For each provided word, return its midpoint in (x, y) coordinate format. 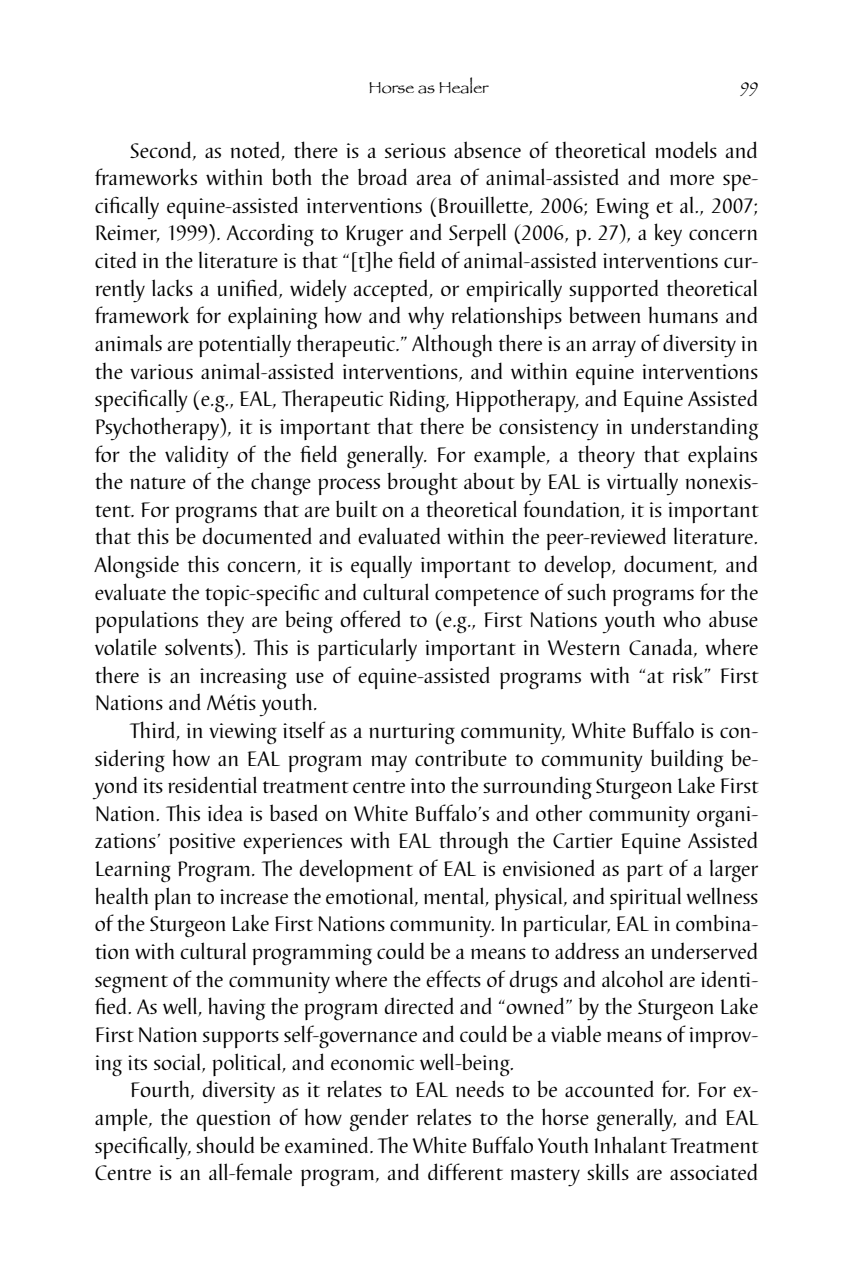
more (692, 179)
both (292, 176)
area (434, 179)
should (225, 1144)
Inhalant (630, 1144)
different (465, 1171)
